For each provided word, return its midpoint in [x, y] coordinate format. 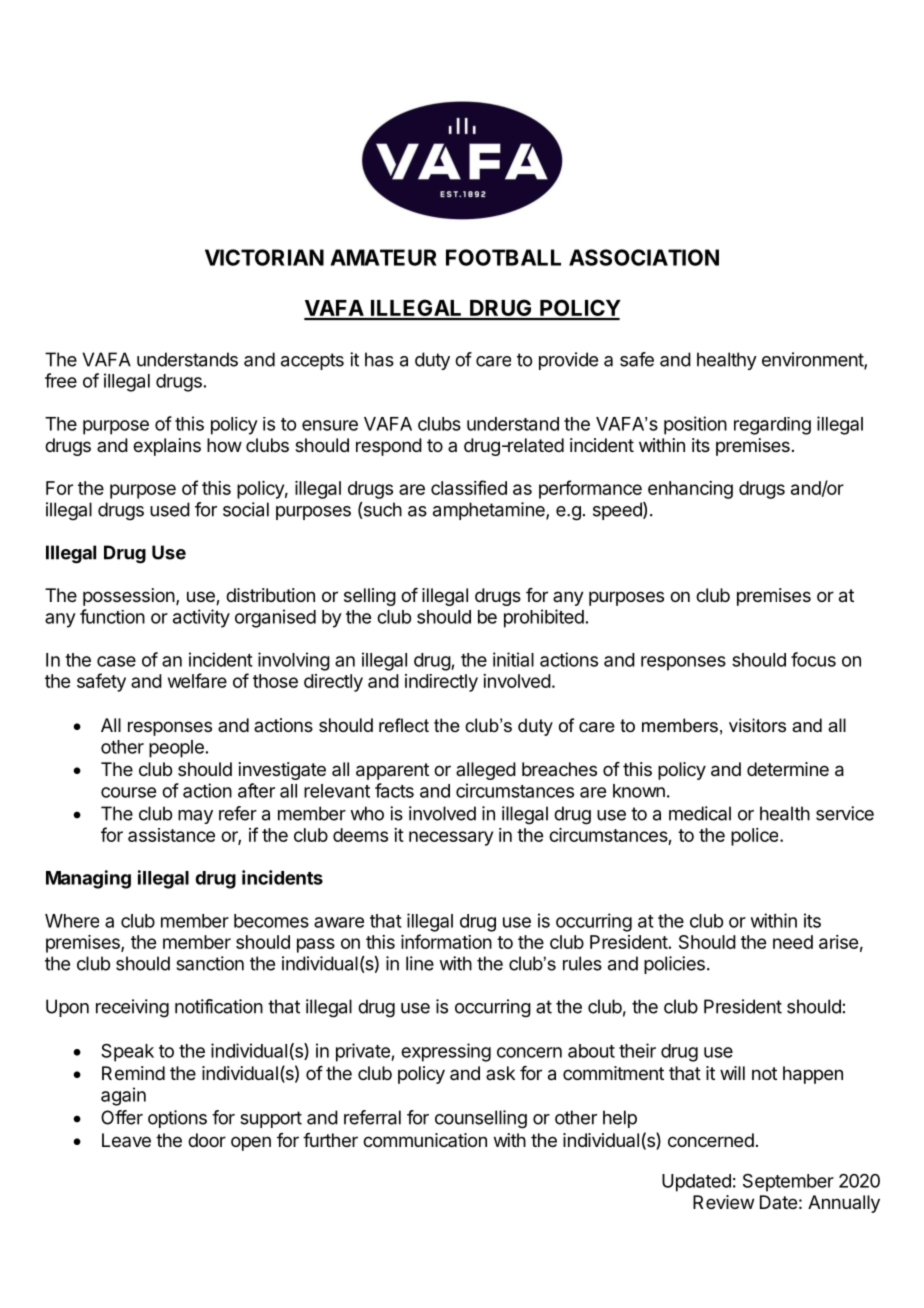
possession [129, 597]
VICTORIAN [264, 257]
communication [425, 1140]
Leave [126, 1140]
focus [813, 659]
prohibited [544, 618]
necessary [451, 838]
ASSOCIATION [644, 257]
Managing [88, 879]
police [756, 837]
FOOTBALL [503, 257]
